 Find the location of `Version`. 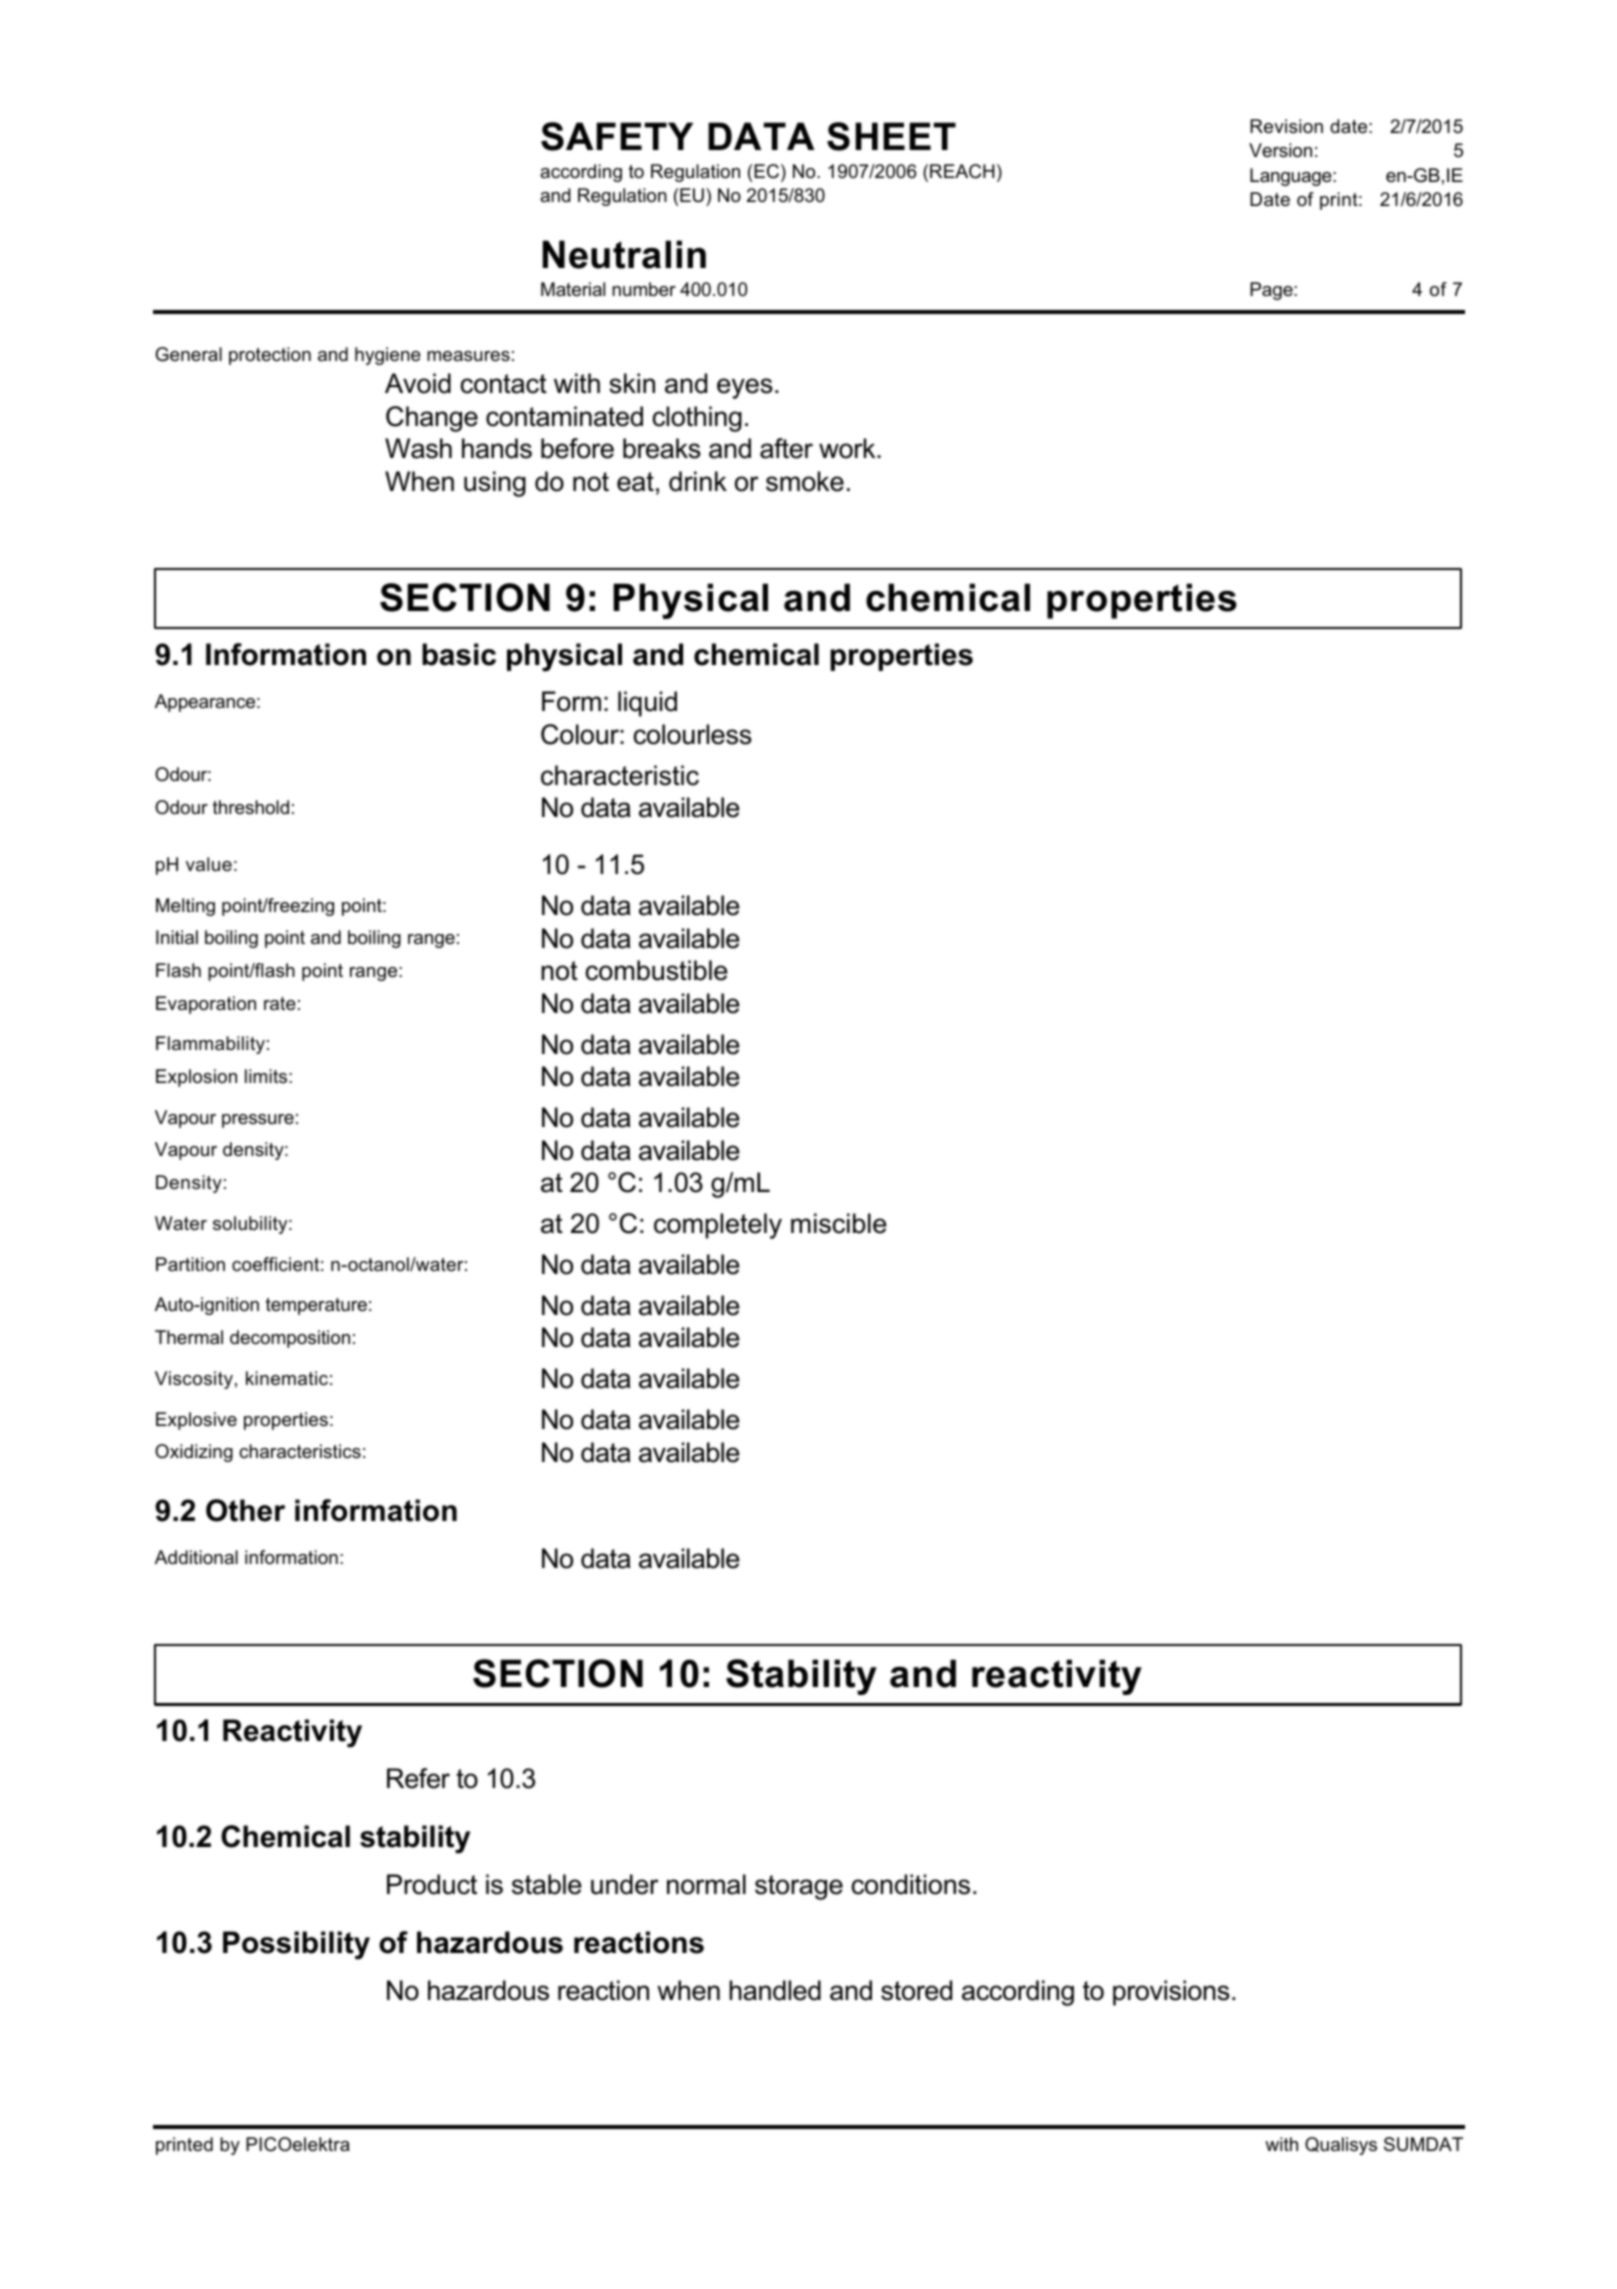

Version is located at coordinates (1280, 150).
